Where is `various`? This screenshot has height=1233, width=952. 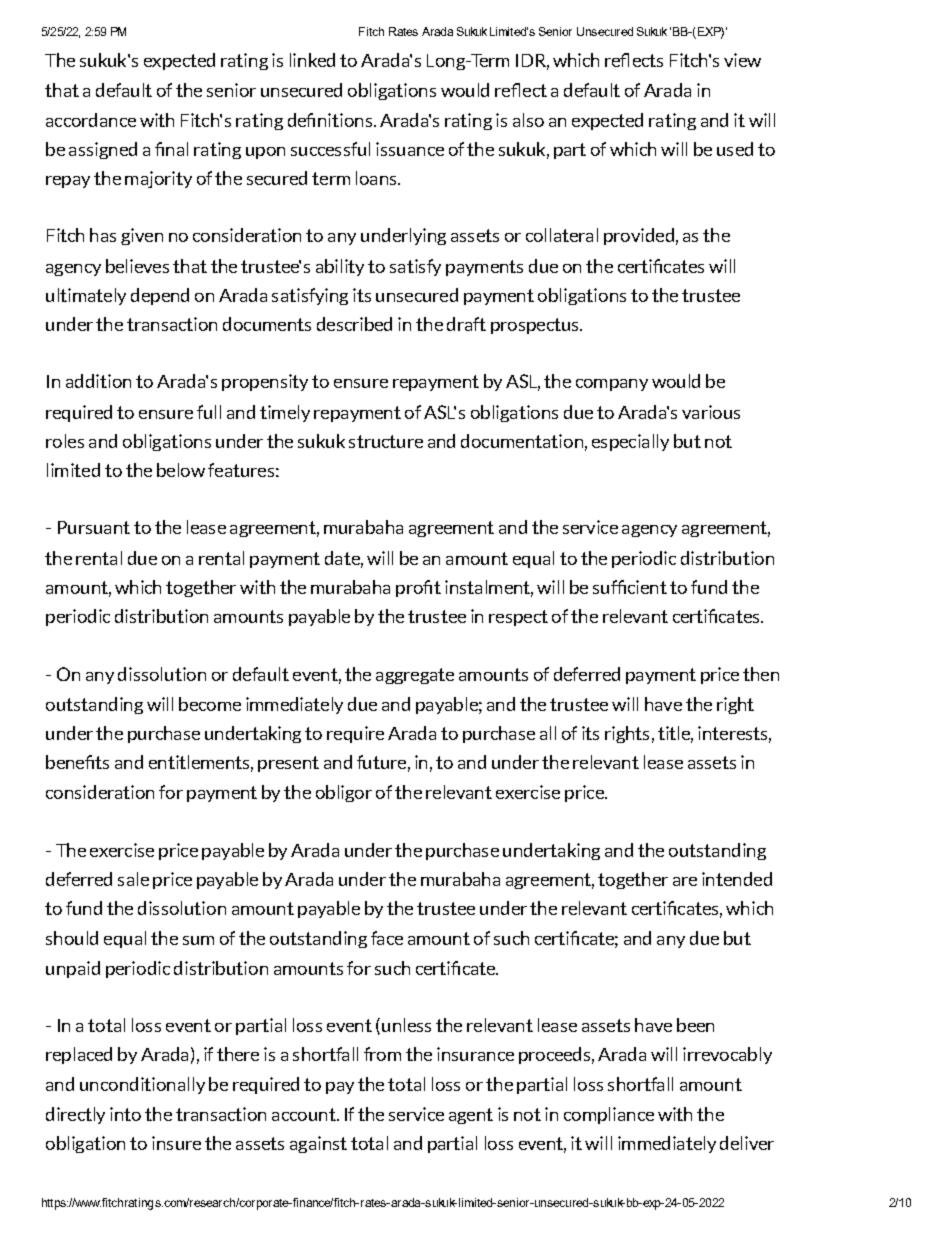
various is located at coordinates (711, 412).
